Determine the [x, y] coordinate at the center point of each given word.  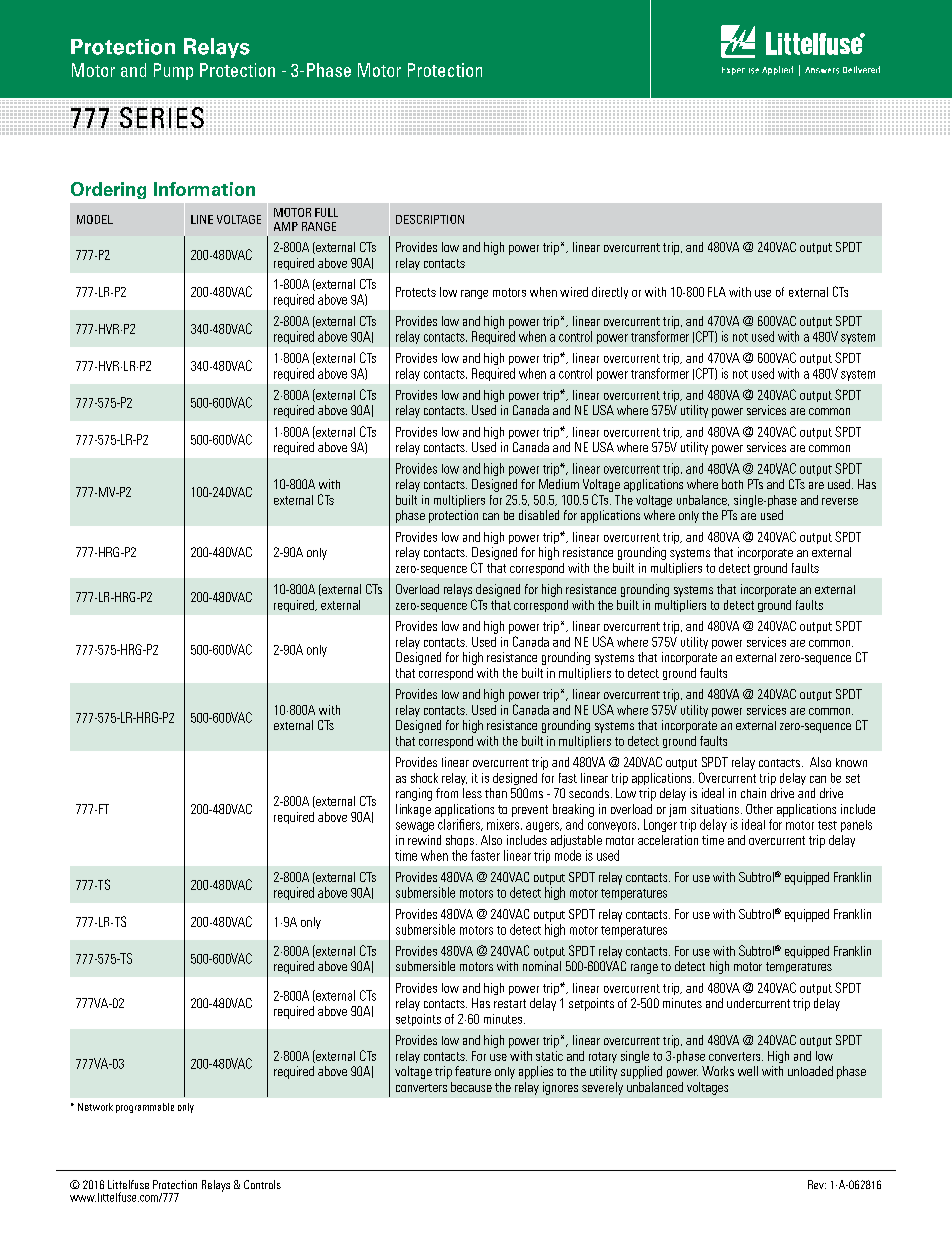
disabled [539, 515]
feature [473, 1071]
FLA [717, 292]
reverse [840, 501]
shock [424, 778]
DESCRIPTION [430, 219]
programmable [145, 1108]
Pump [173, 71]
